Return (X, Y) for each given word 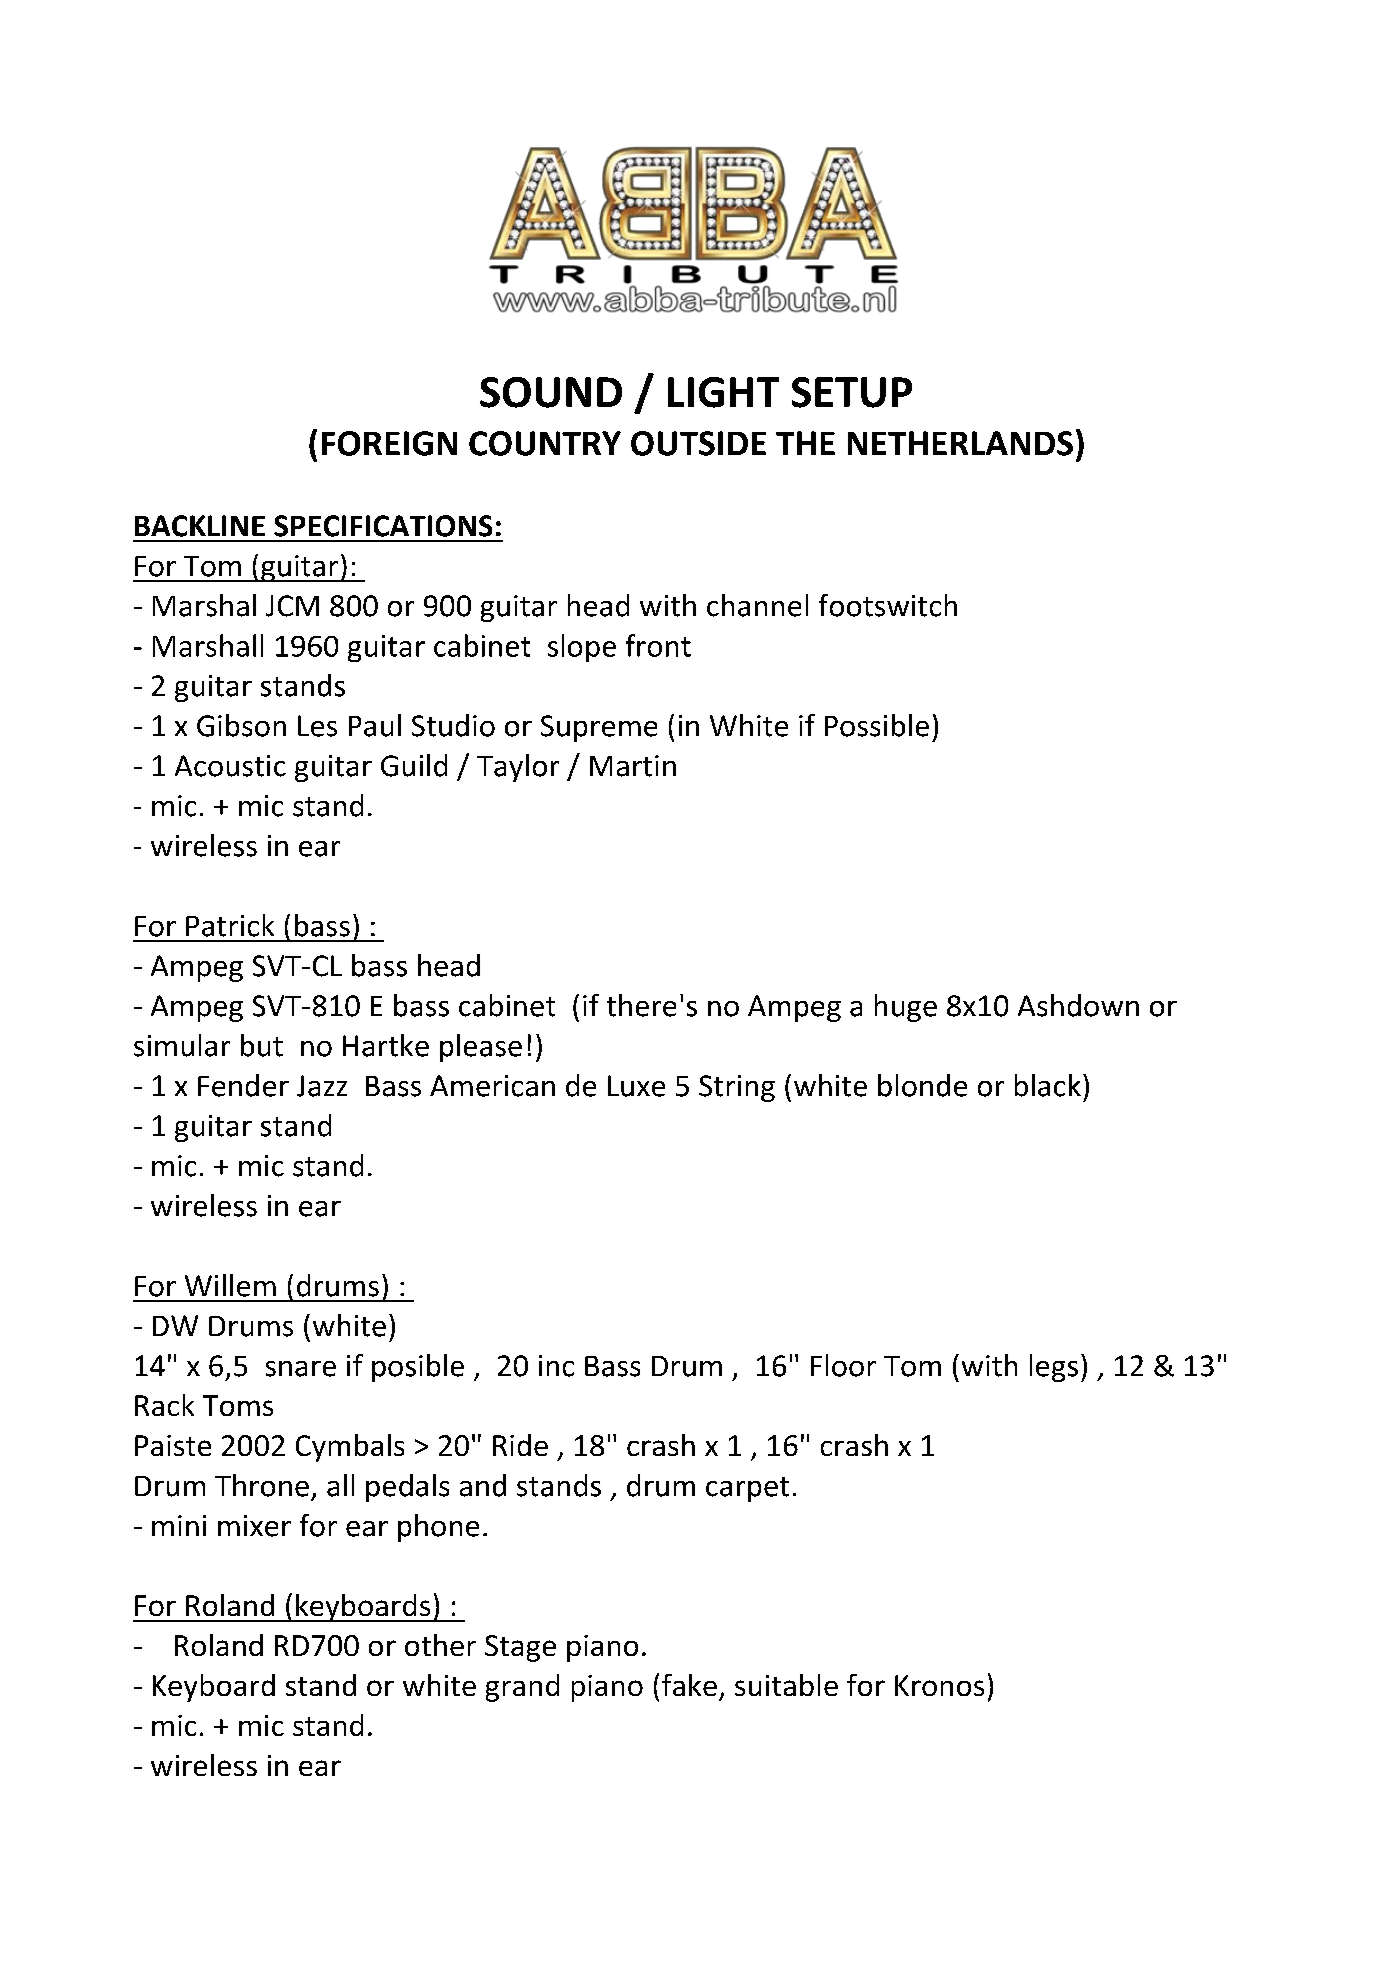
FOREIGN (389, 443)
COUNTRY (545, 443)
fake (689, 1685)
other (440, 1645)
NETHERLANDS (960, 443)
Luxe (636, 1086)
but (262, 1045)
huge (906, 1008)
